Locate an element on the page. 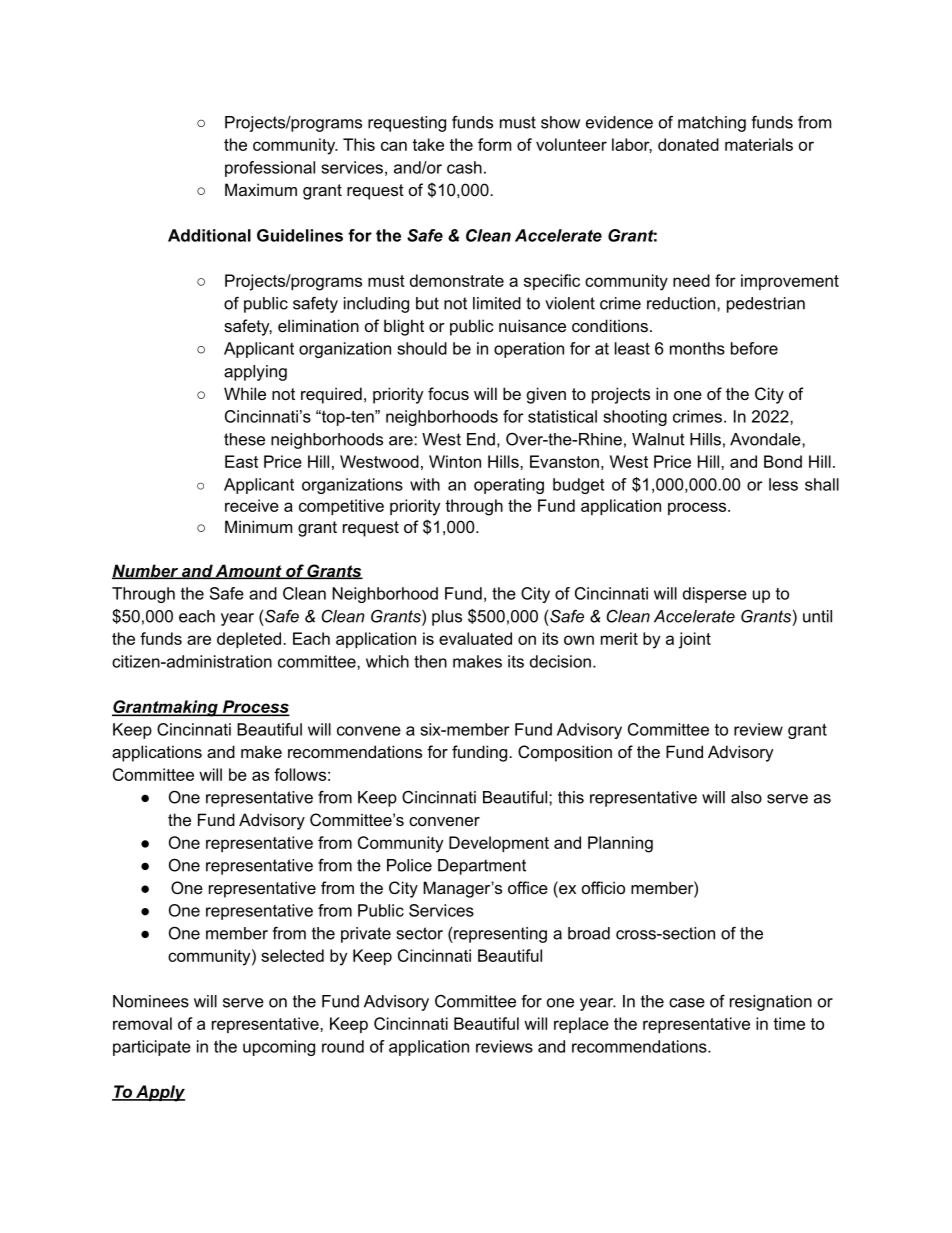 This page has width=952, height=1233. focus is located at coordinates (448, 393).
